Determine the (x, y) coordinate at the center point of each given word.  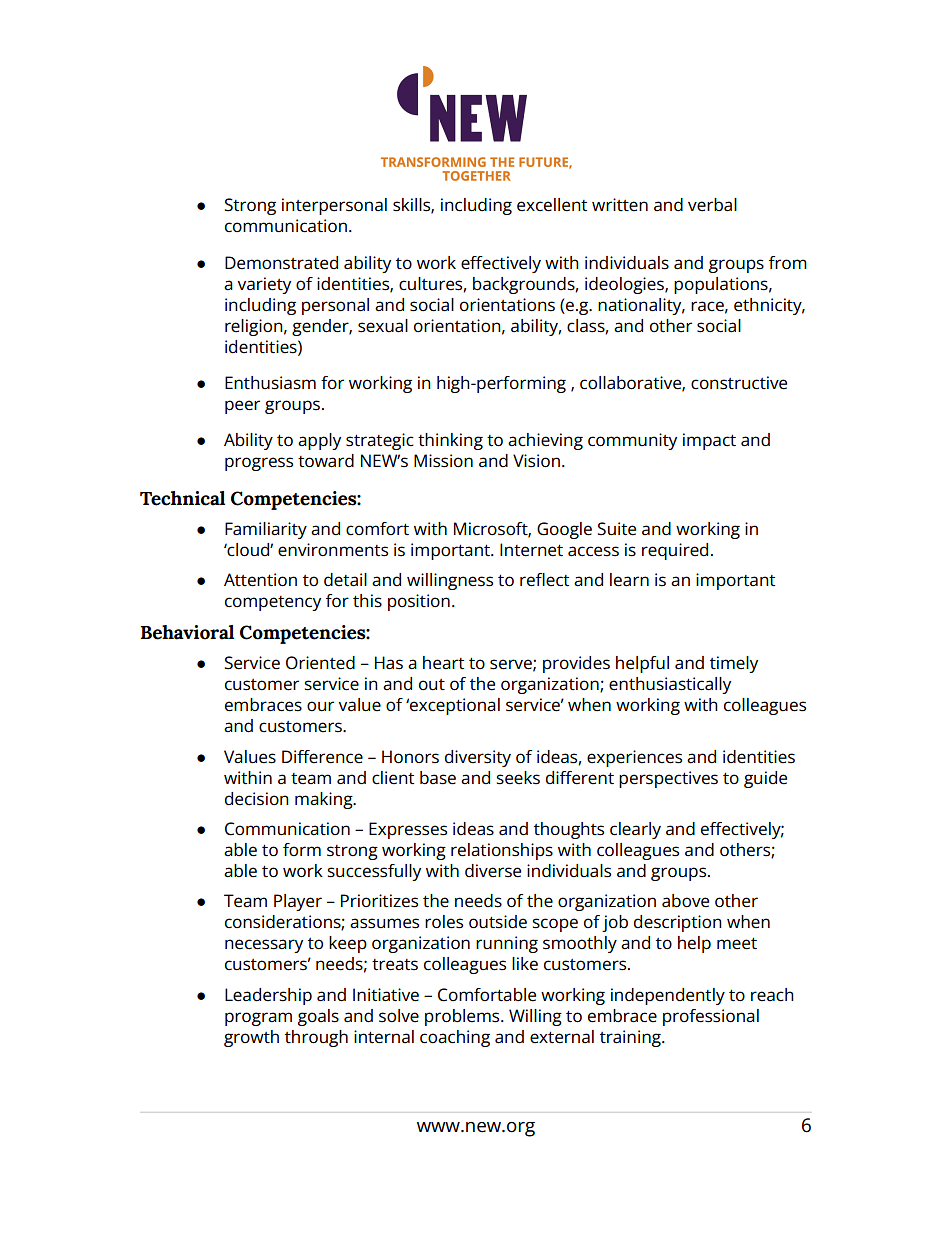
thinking (450, 441)
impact (709, 441)
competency (273, 603)
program (258, 1019)
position (419, 602)
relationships (502, 851)
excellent (552, 205)
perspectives (668, 779)
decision (257, 799)
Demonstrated (281, 263)
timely (734, 664)
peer (242, 407)
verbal (712, 205)
